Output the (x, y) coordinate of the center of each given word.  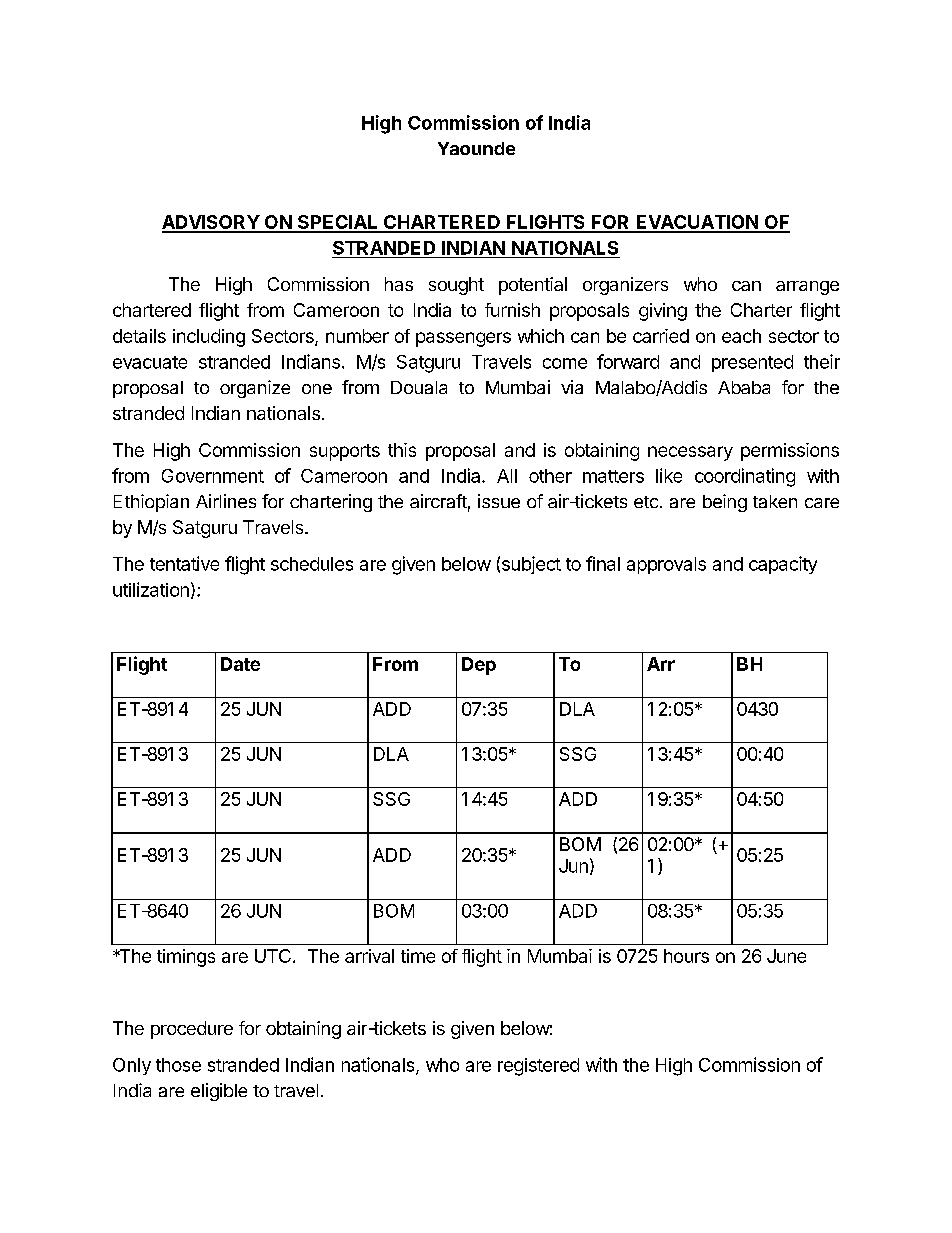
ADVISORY (211, 223)
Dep (479, 666)
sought (456, 286)
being (725, 503)
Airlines (226, 501)
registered (538, 1067)
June (786, 956)
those (178, 1065)
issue (499, 501)
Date (240, 664)
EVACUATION (697, 223)
